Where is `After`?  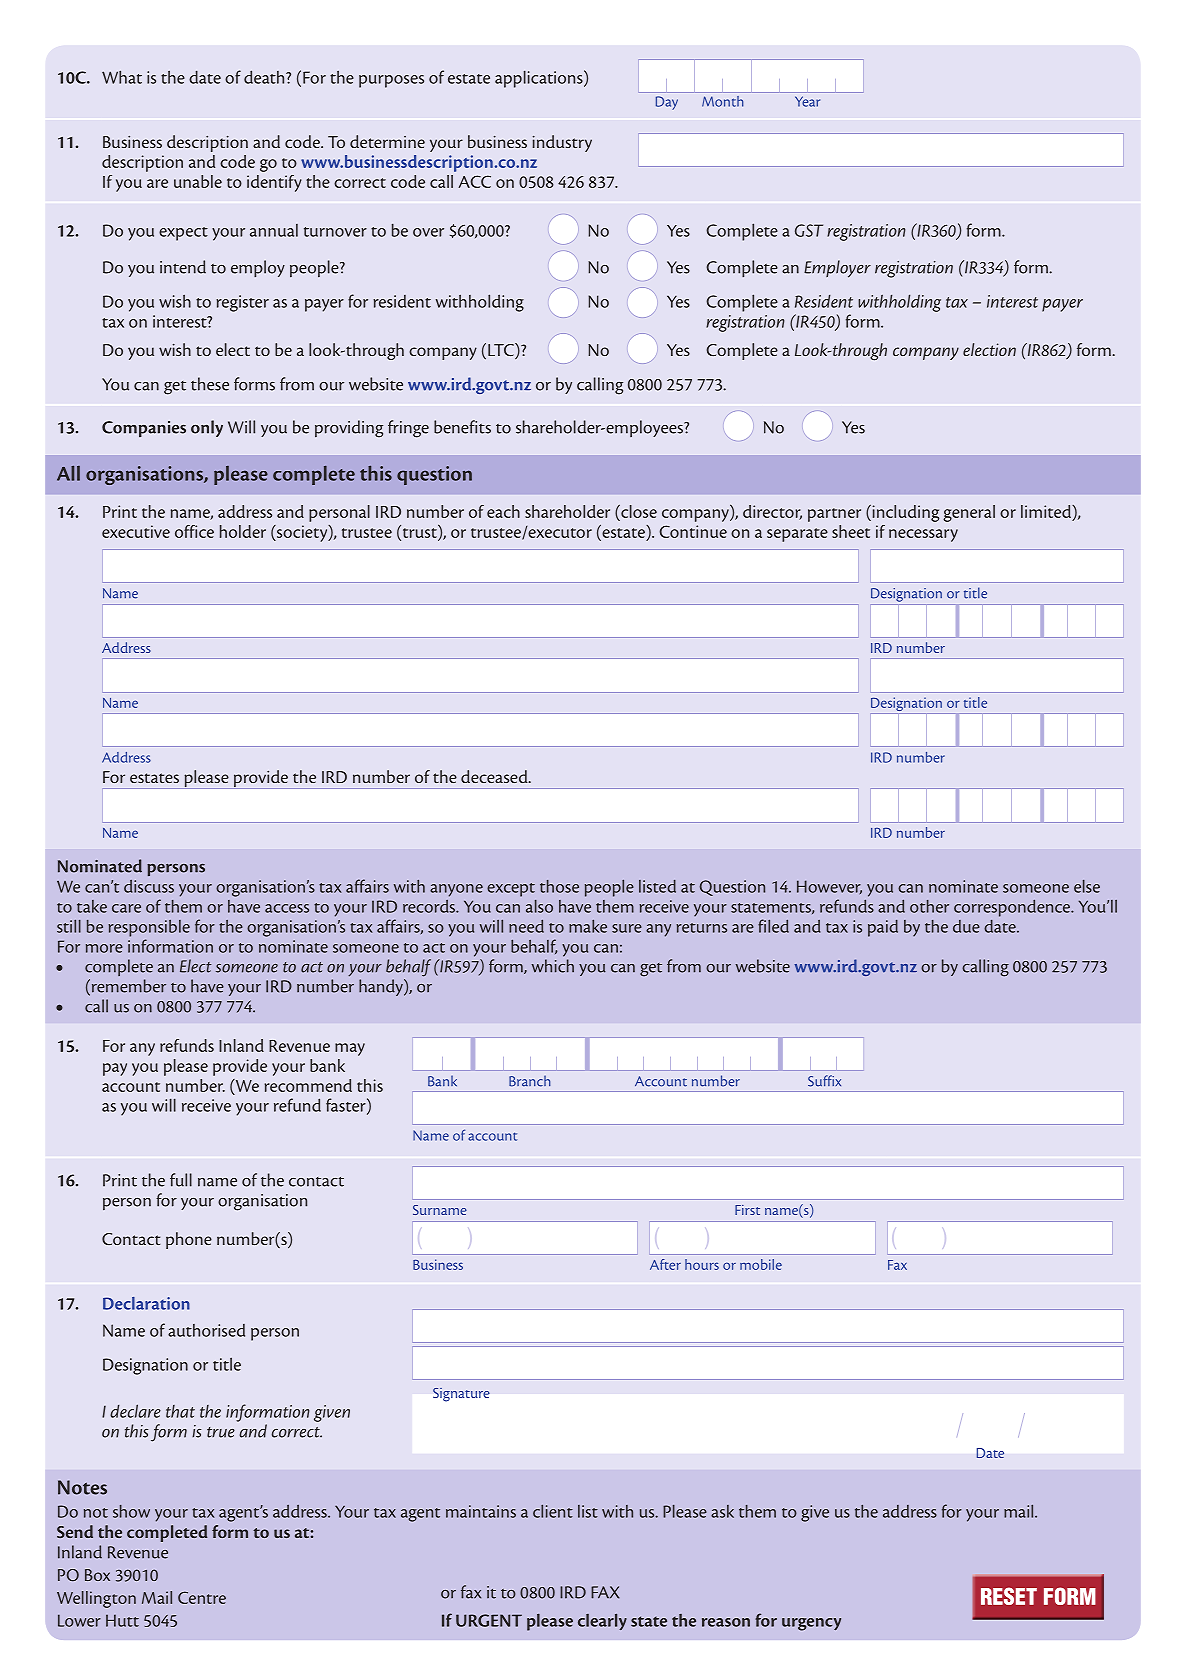 After is located at coordinates (665, 1264).
